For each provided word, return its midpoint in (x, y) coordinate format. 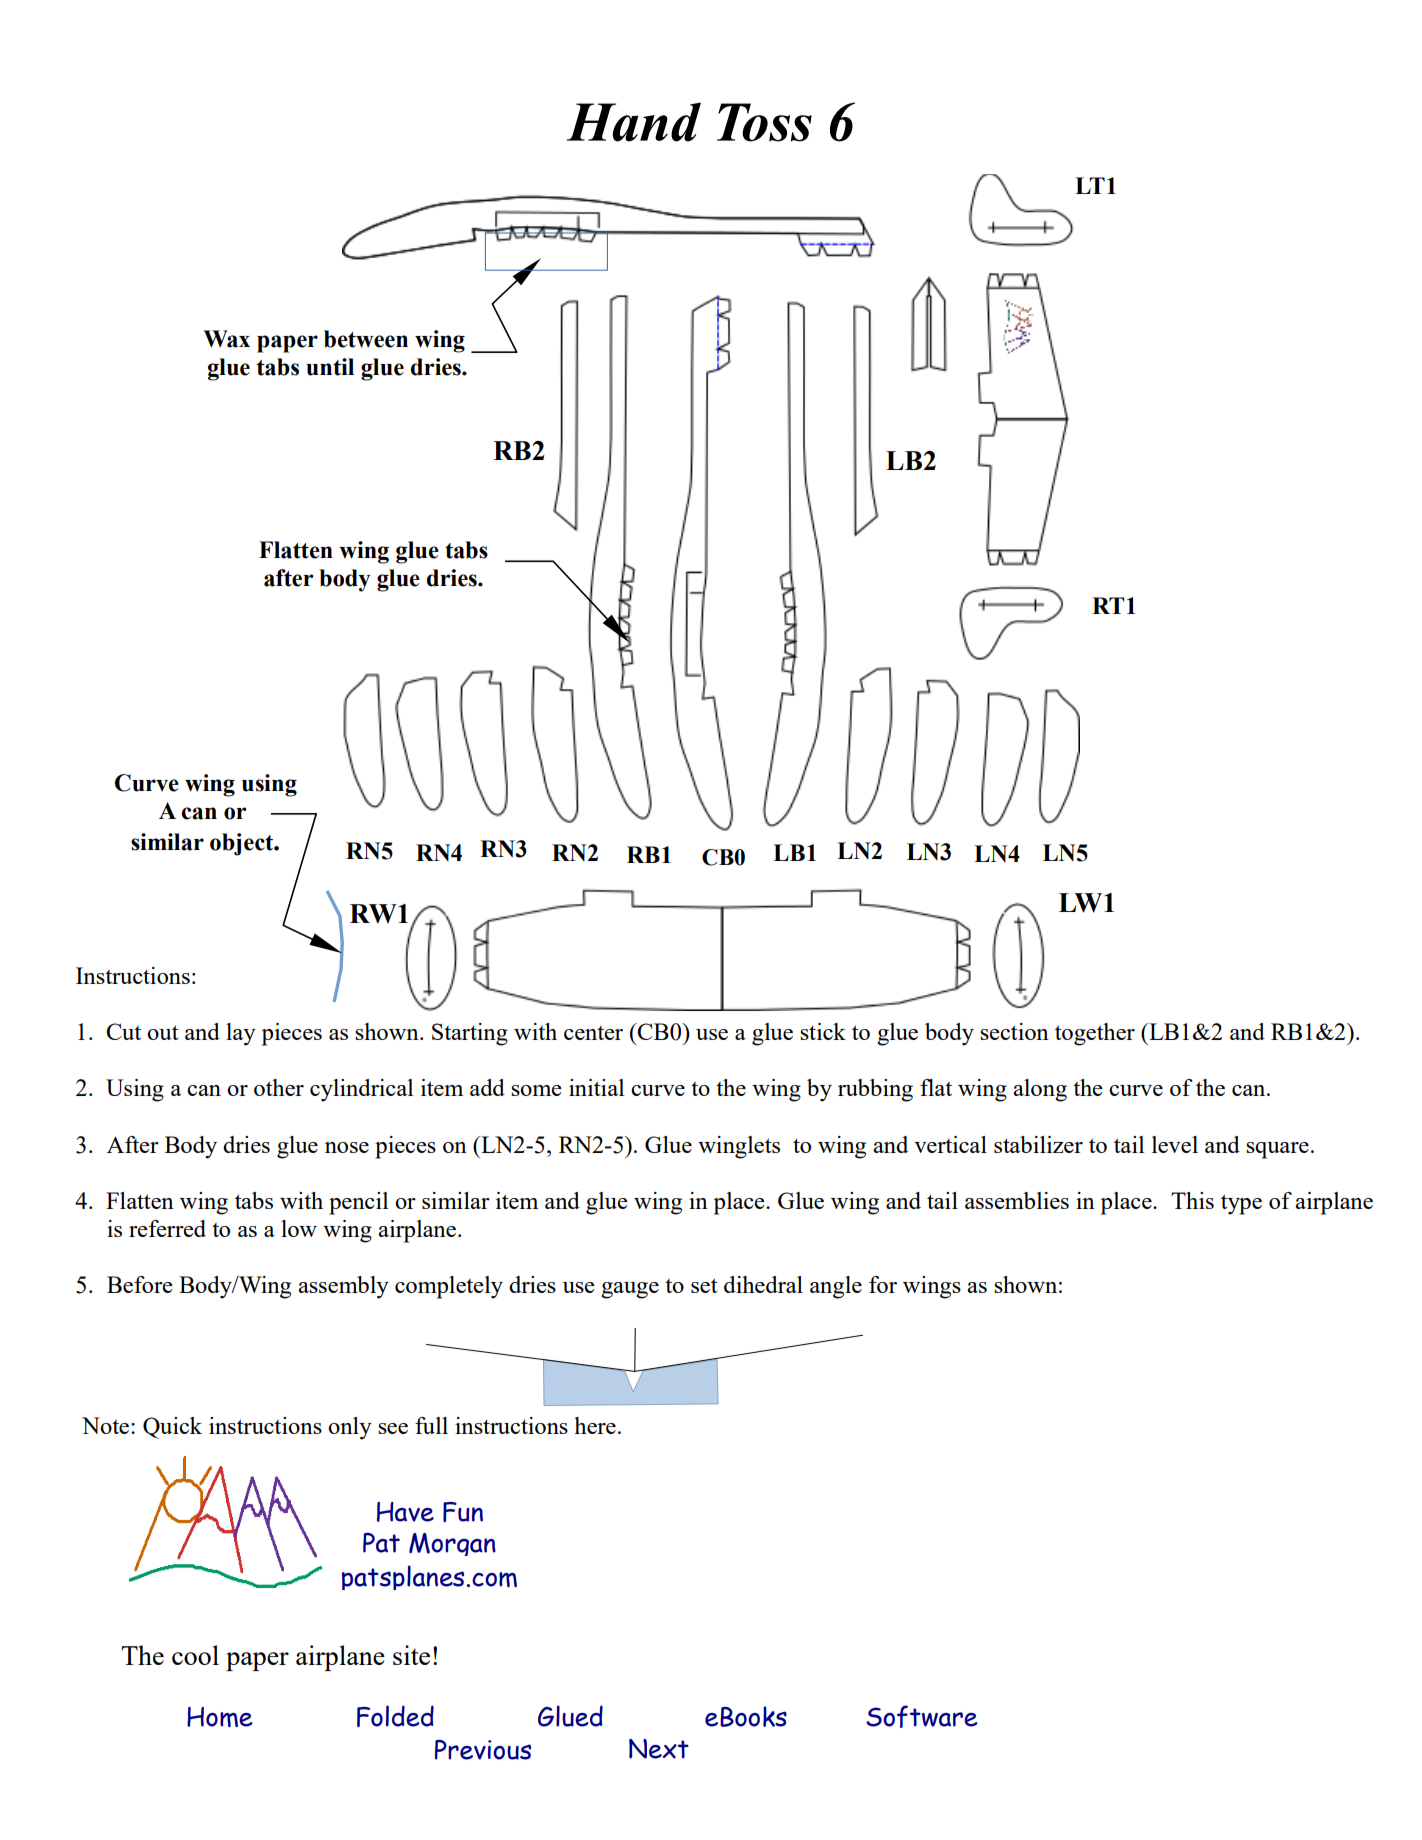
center (593, 1033)
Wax (226, 339)
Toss (764, 122)
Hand (633, 122)
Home (220, 1717)
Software (922, 1716)
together (1095, 1034)
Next (659, 1749)
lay (241, 1034)
